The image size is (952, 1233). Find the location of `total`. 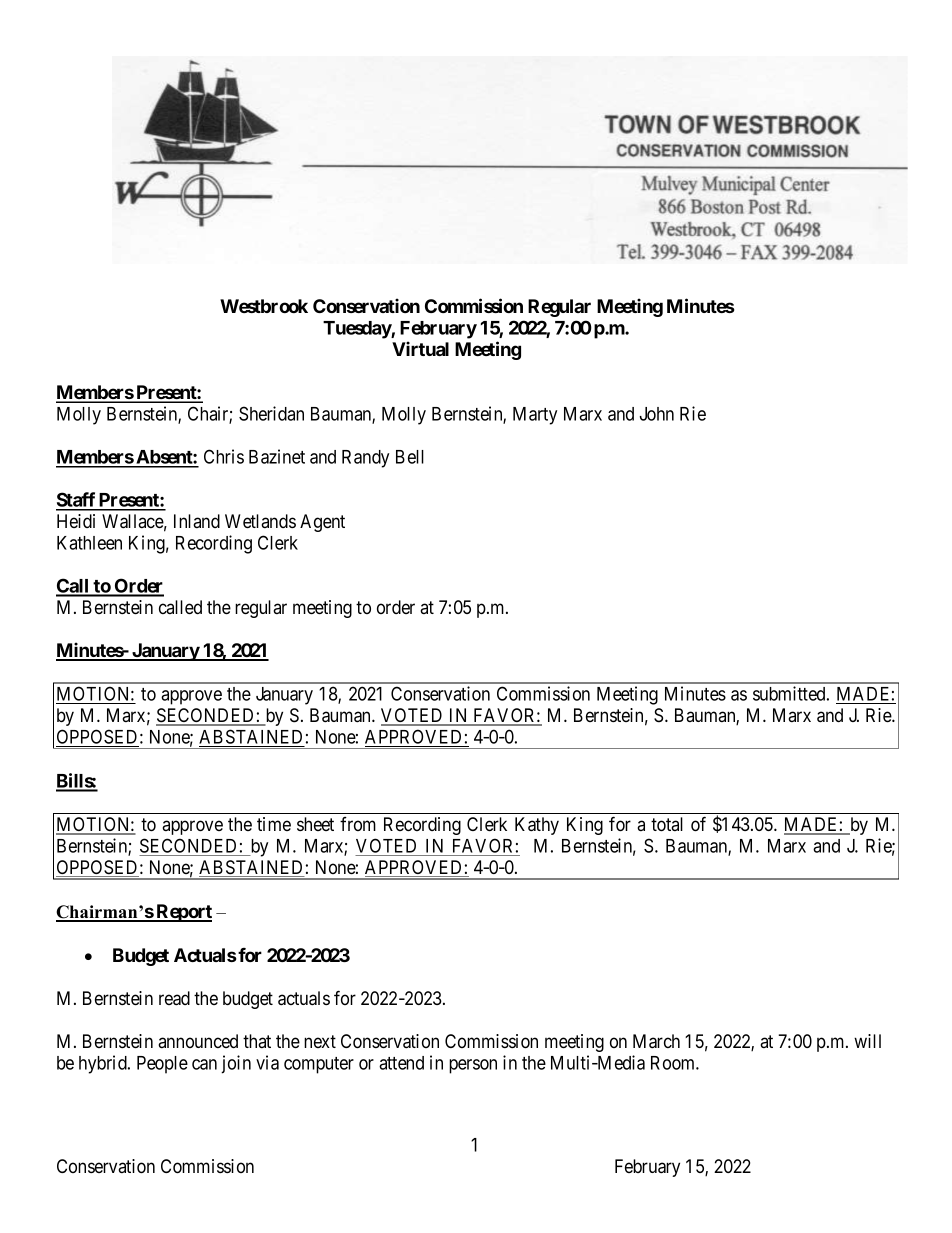

total is located at coordinates (667, 824).
